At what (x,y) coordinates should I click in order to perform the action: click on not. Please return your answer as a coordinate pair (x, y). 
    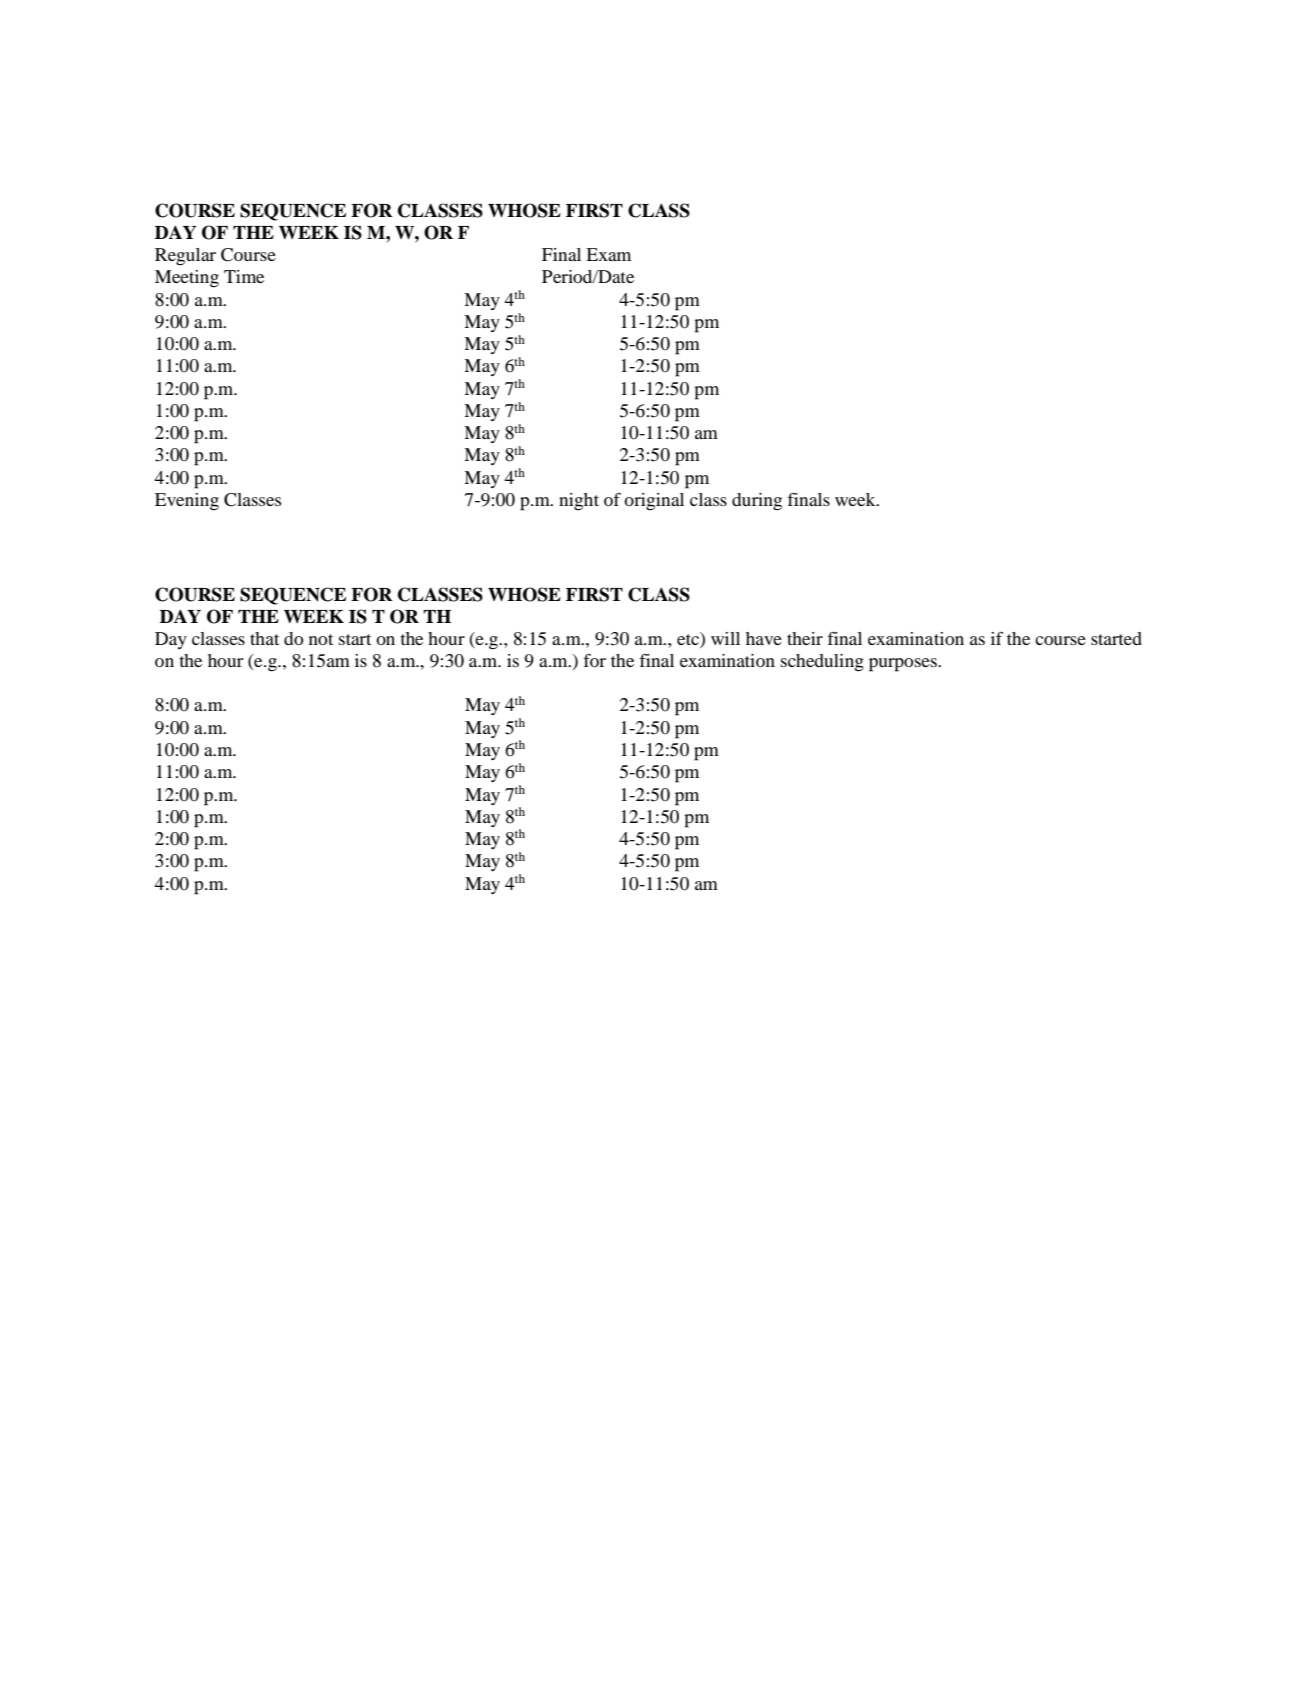
    Looking at the image, I should click on (321, 639).
